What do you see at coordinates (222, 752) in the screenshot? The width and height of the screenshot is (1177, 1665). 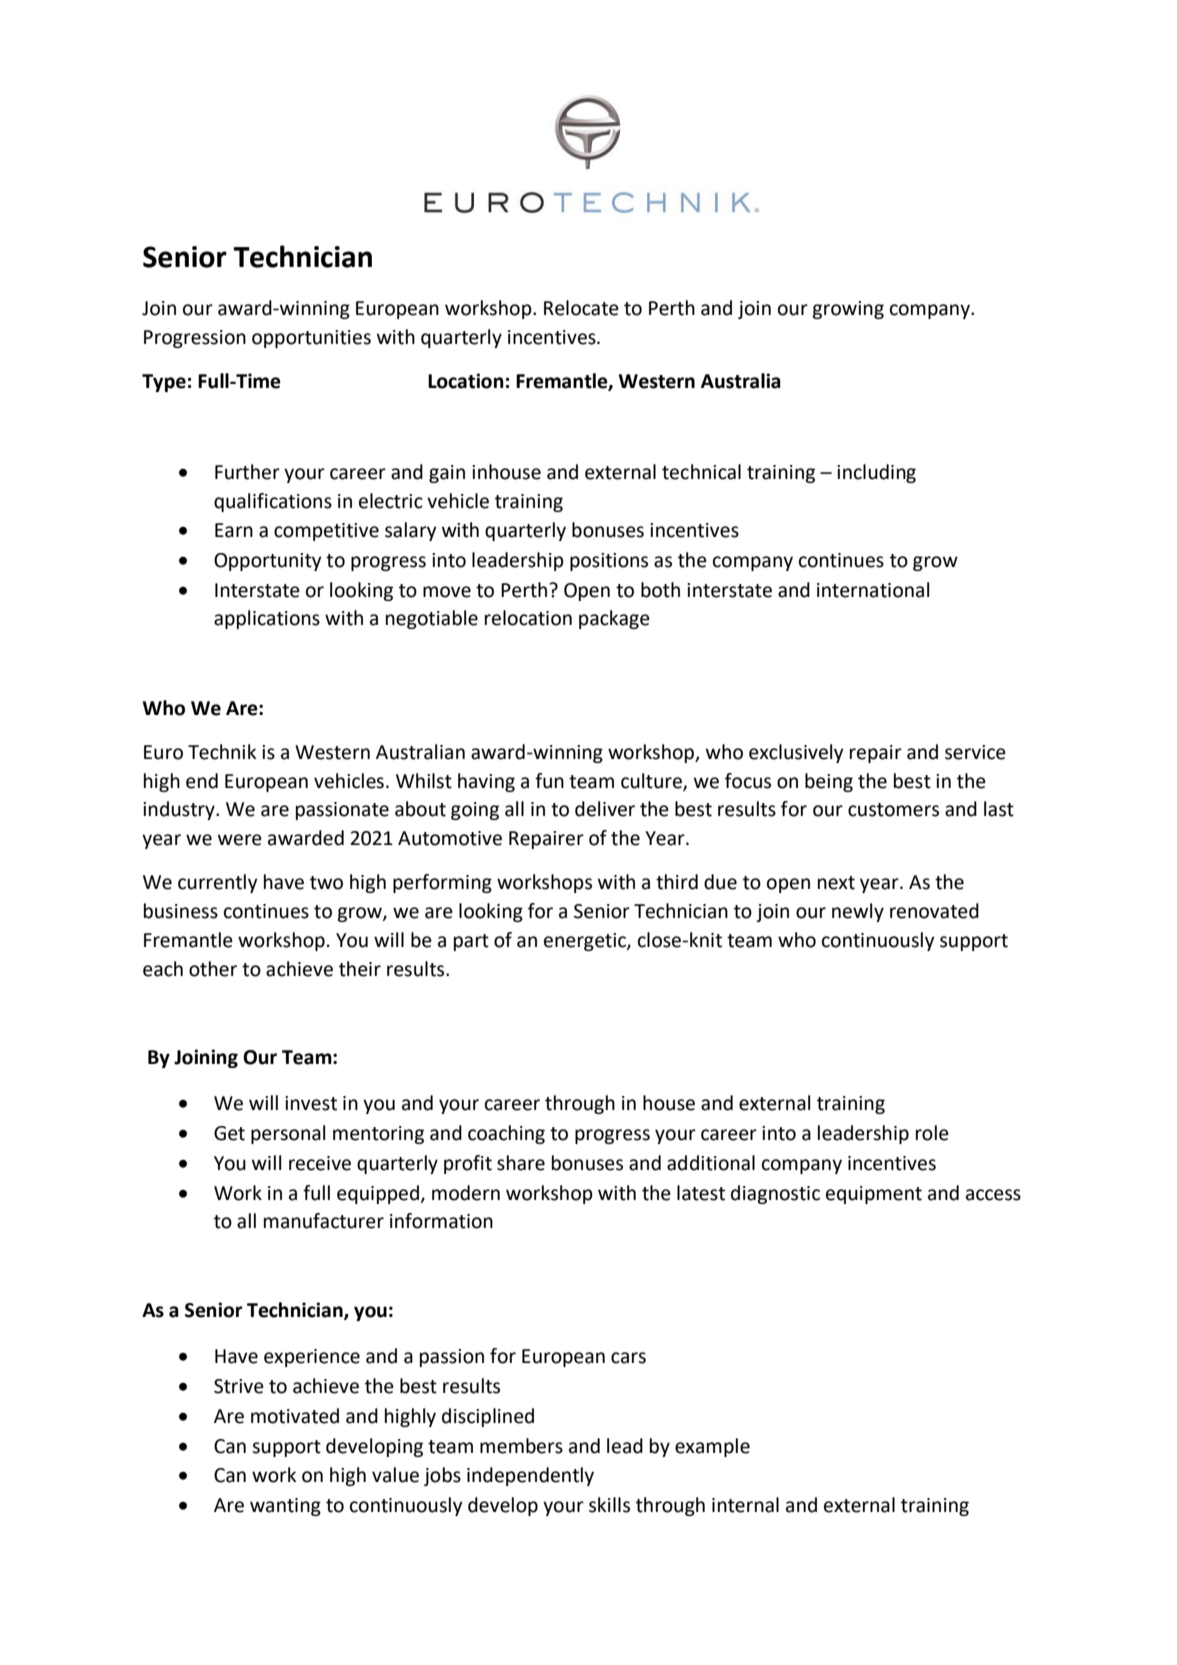 I see `Technik` at bounding box center [222, 752].
